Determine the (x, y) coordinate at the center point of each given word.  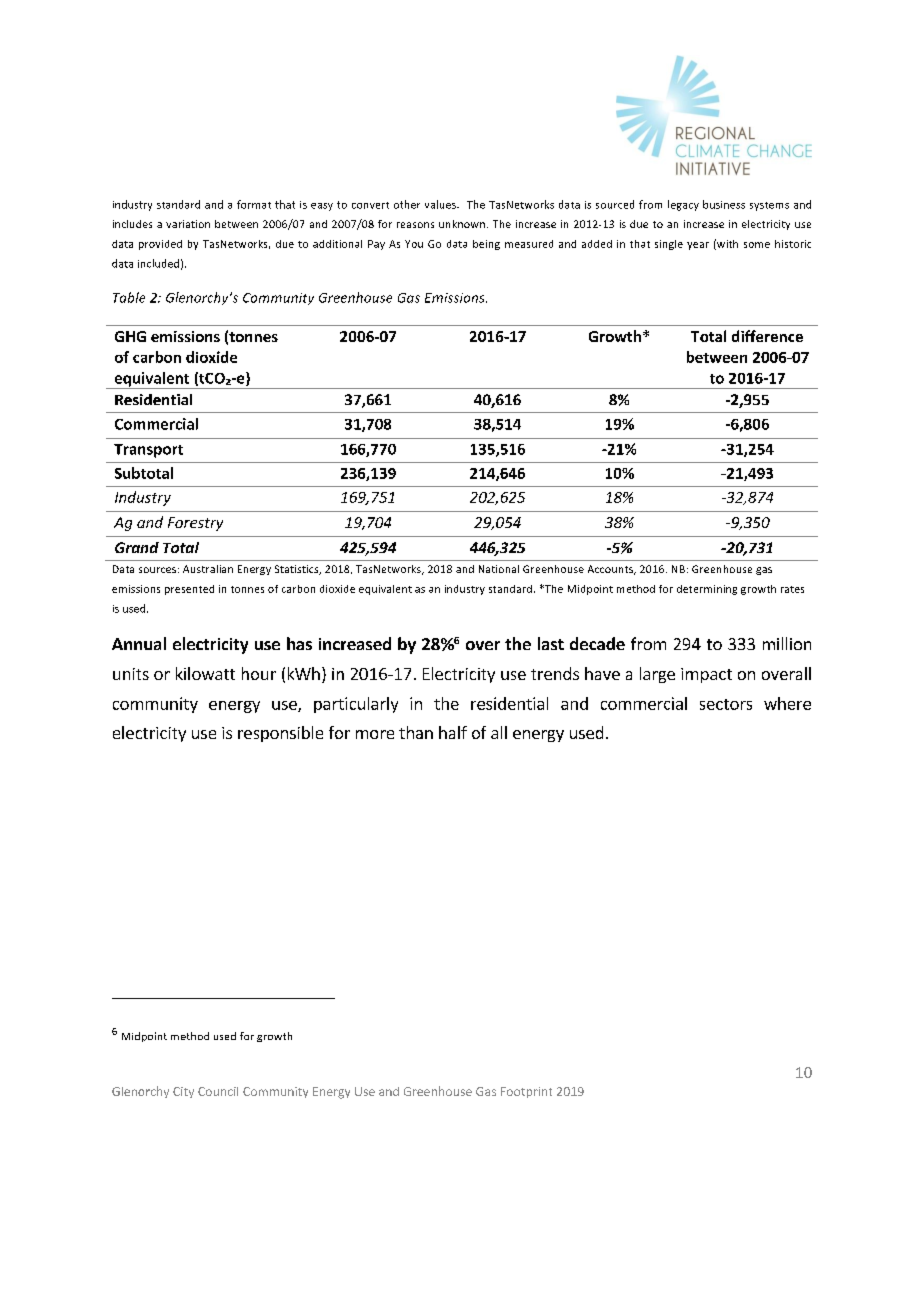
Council (218, 1091)
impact (706, 675)
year (698, 246)
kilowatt (205, 673)
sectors (726, 704)
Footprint (526, 1092)
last (551, 643)
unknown (462, 224)
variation (188, 224)
